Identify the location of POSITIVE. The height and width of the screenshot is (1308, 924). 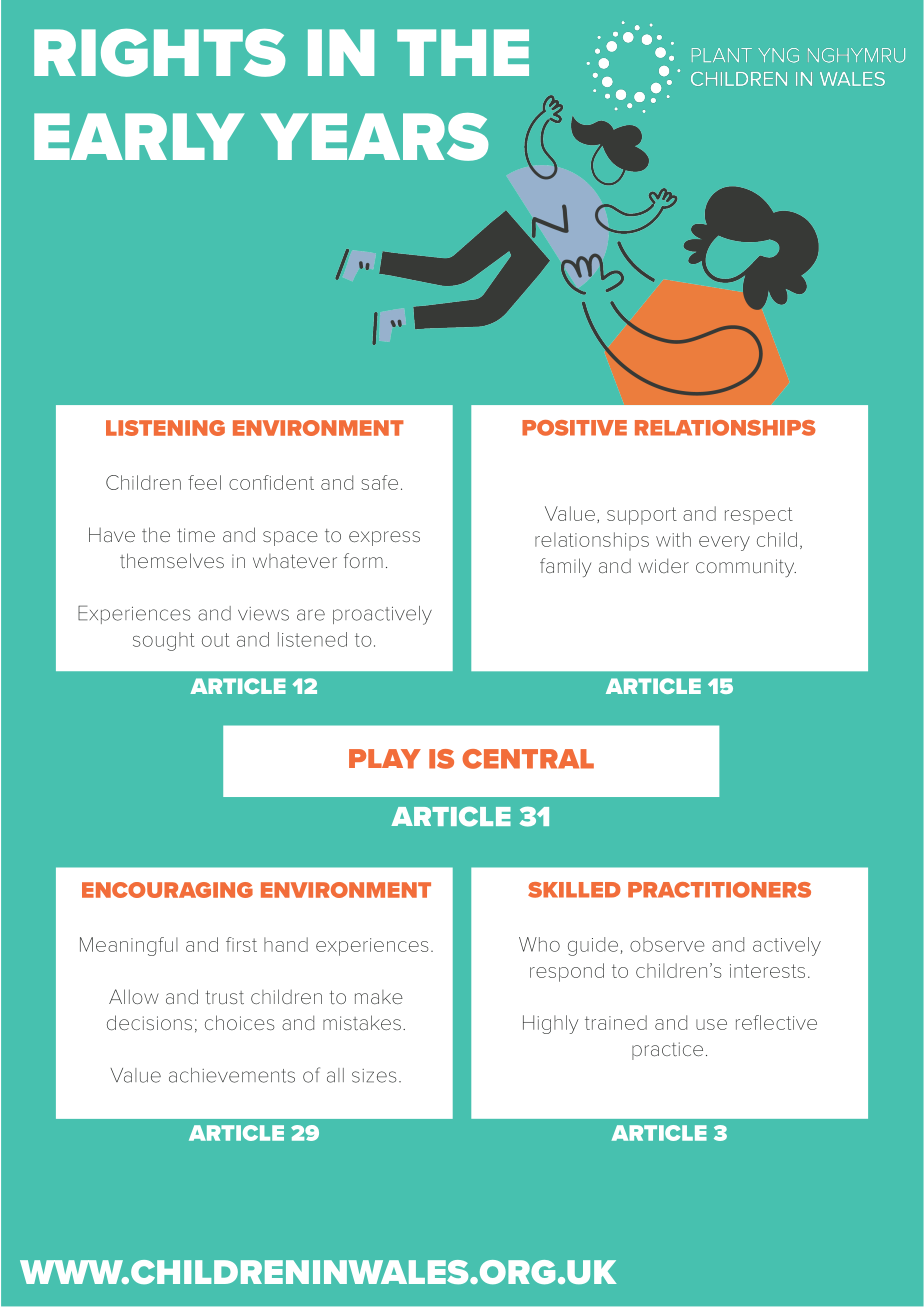
(574, 428).
